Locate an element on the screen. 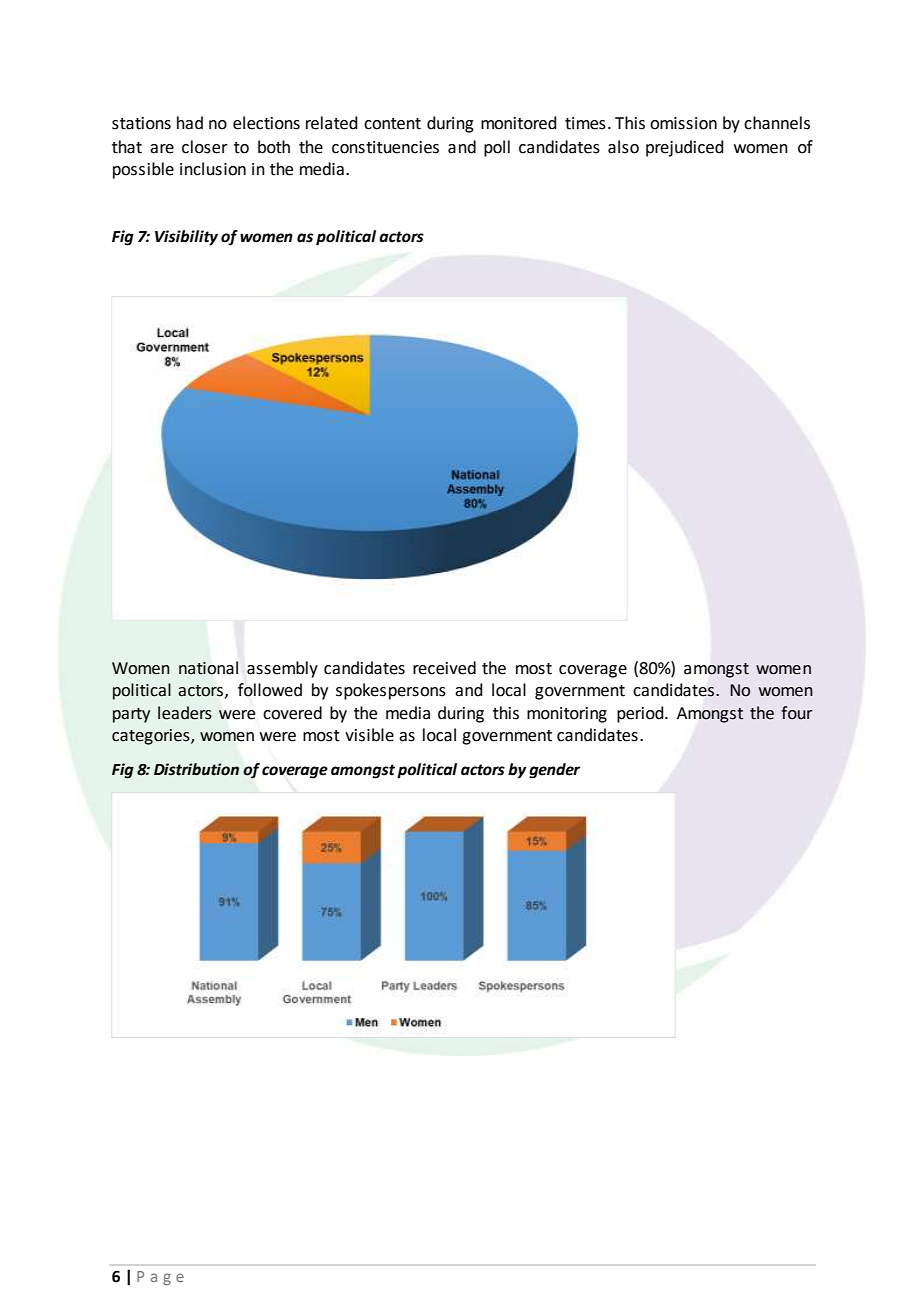 The height and width of the screenshot is (1308, 924). omission is located at coordinates (683, 123).
